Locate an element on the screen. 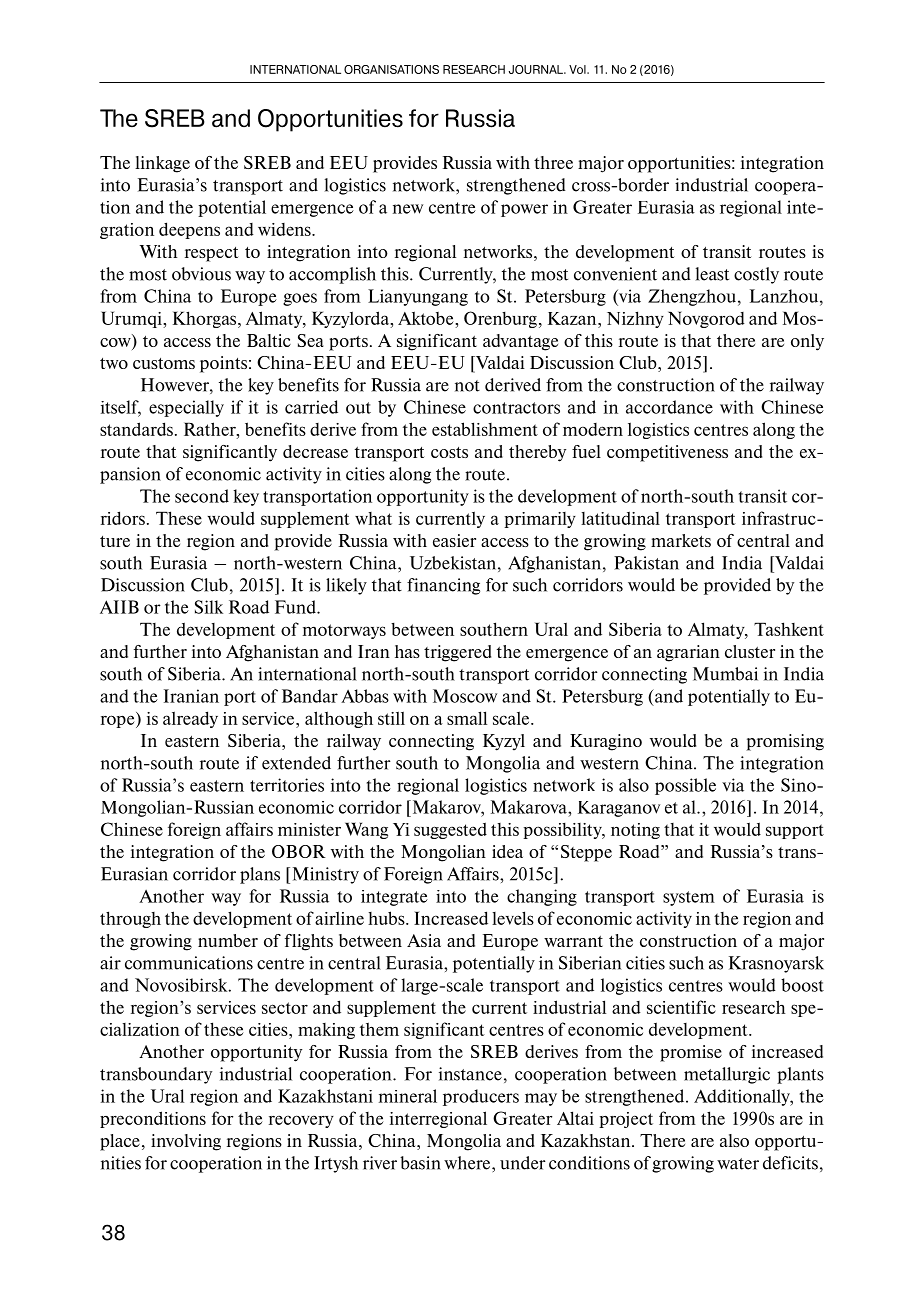 This screenshot has width=924, height=1315. Rather is located at coordinates (211, 429).
